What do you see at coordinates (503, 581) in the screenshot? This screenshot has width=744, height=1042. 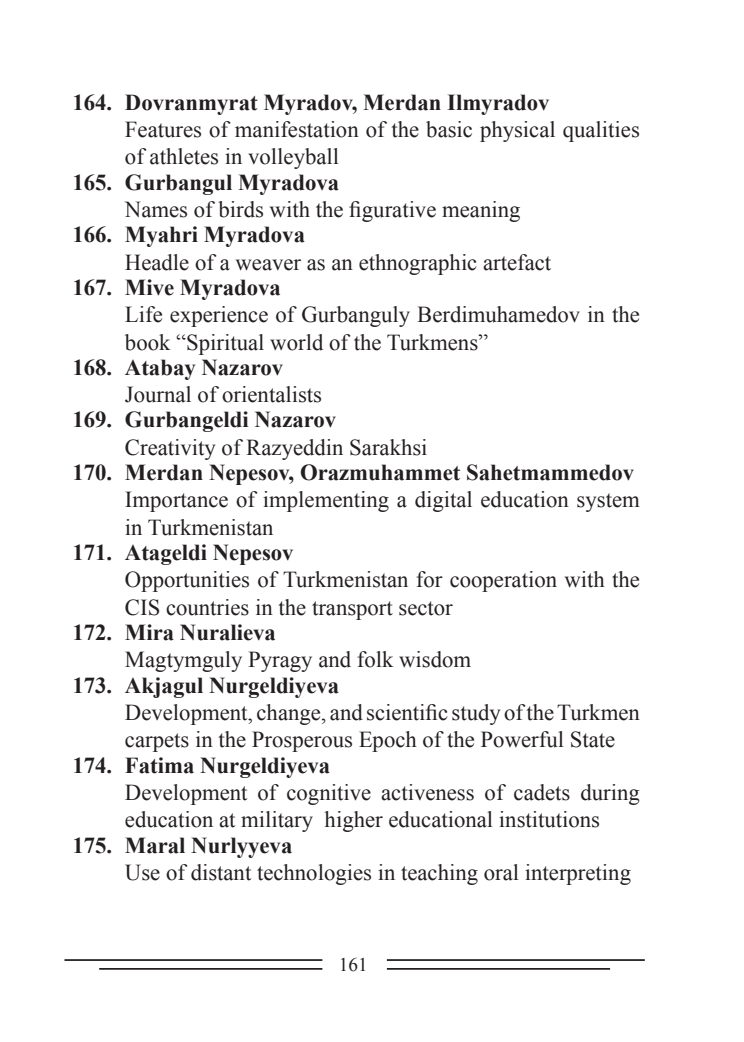 I see `cooperation` at bounding box center [503, 581].
